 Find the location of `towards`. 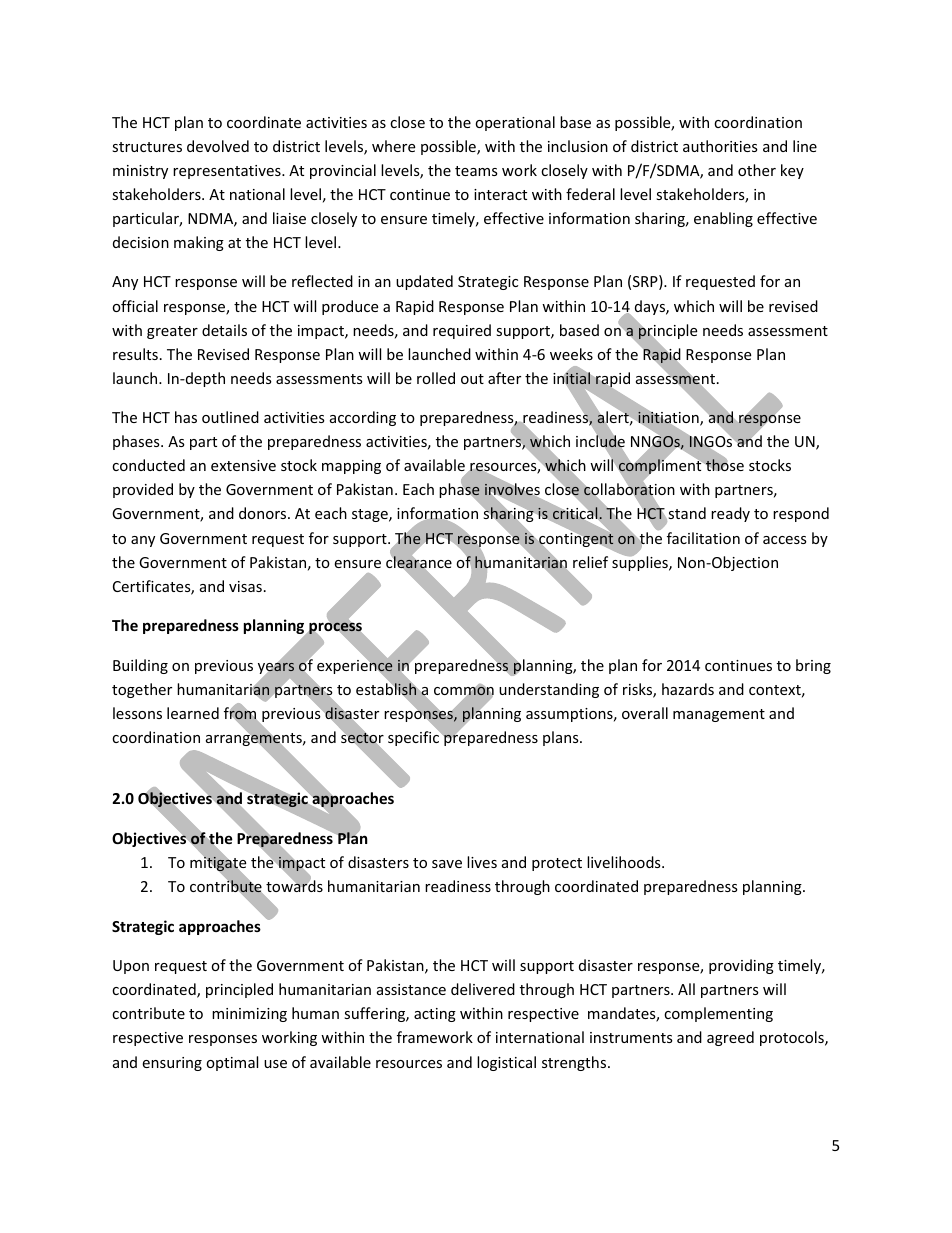

towards is located at coordinates (294, 885).
